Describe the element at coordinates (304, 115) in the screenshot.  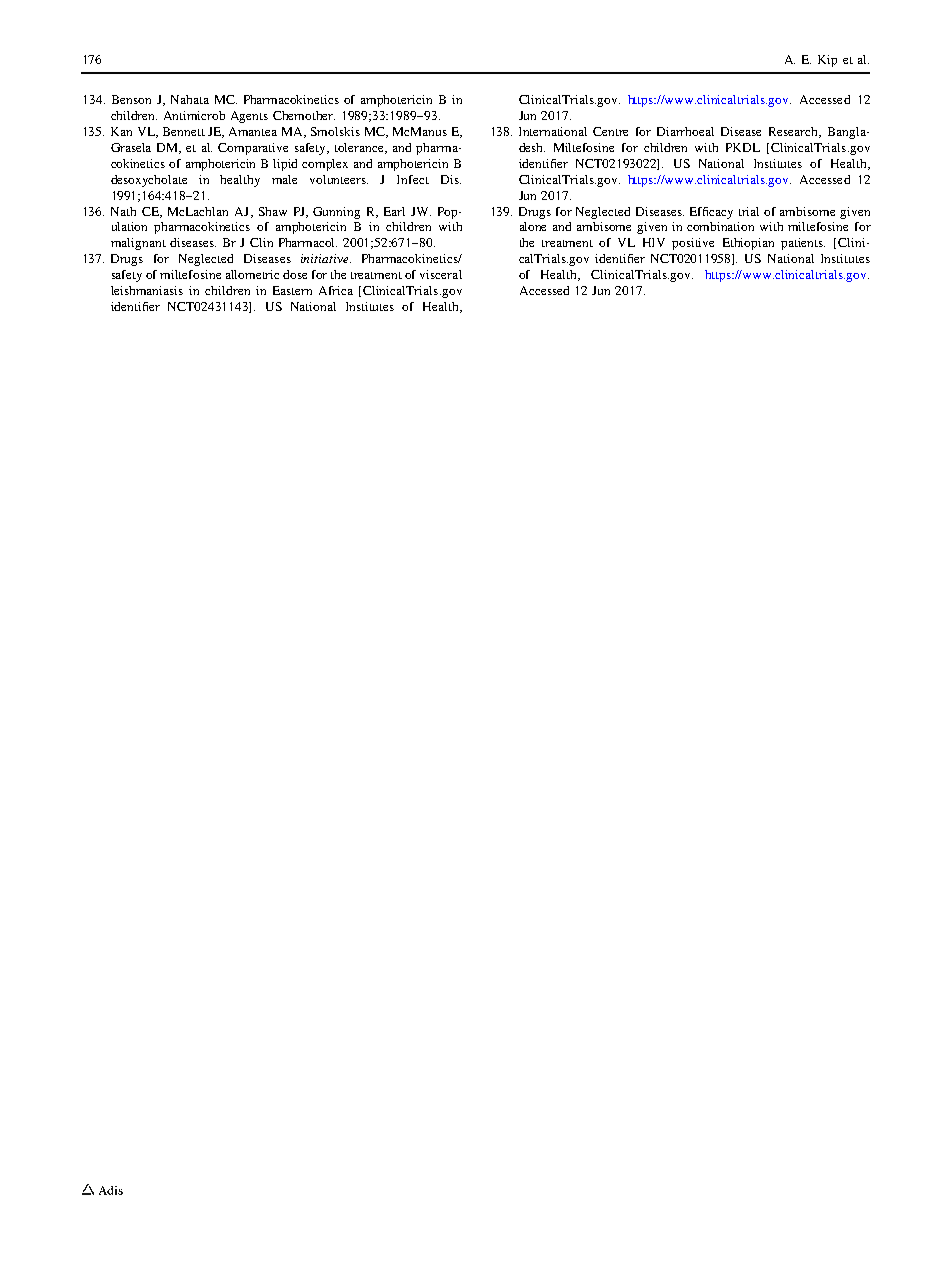
I see `Chemother` at that location.
